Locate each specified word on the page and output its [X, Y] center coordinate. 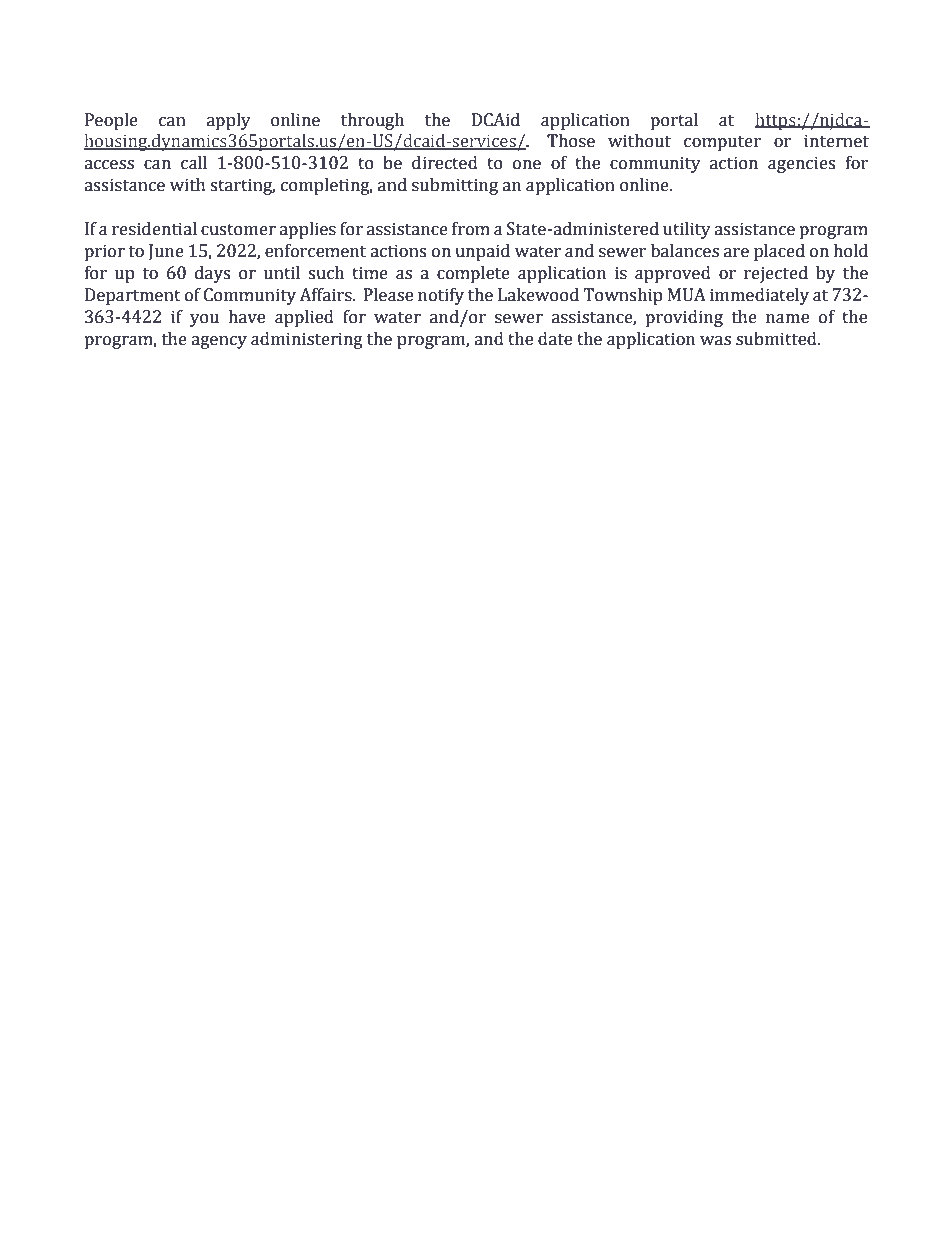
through [372, 121]
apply [229, 121]
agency [219, 342]
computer [722, 143]
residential [154, 229]
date [555, 339]
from [471, 229]
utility [687, 230]
